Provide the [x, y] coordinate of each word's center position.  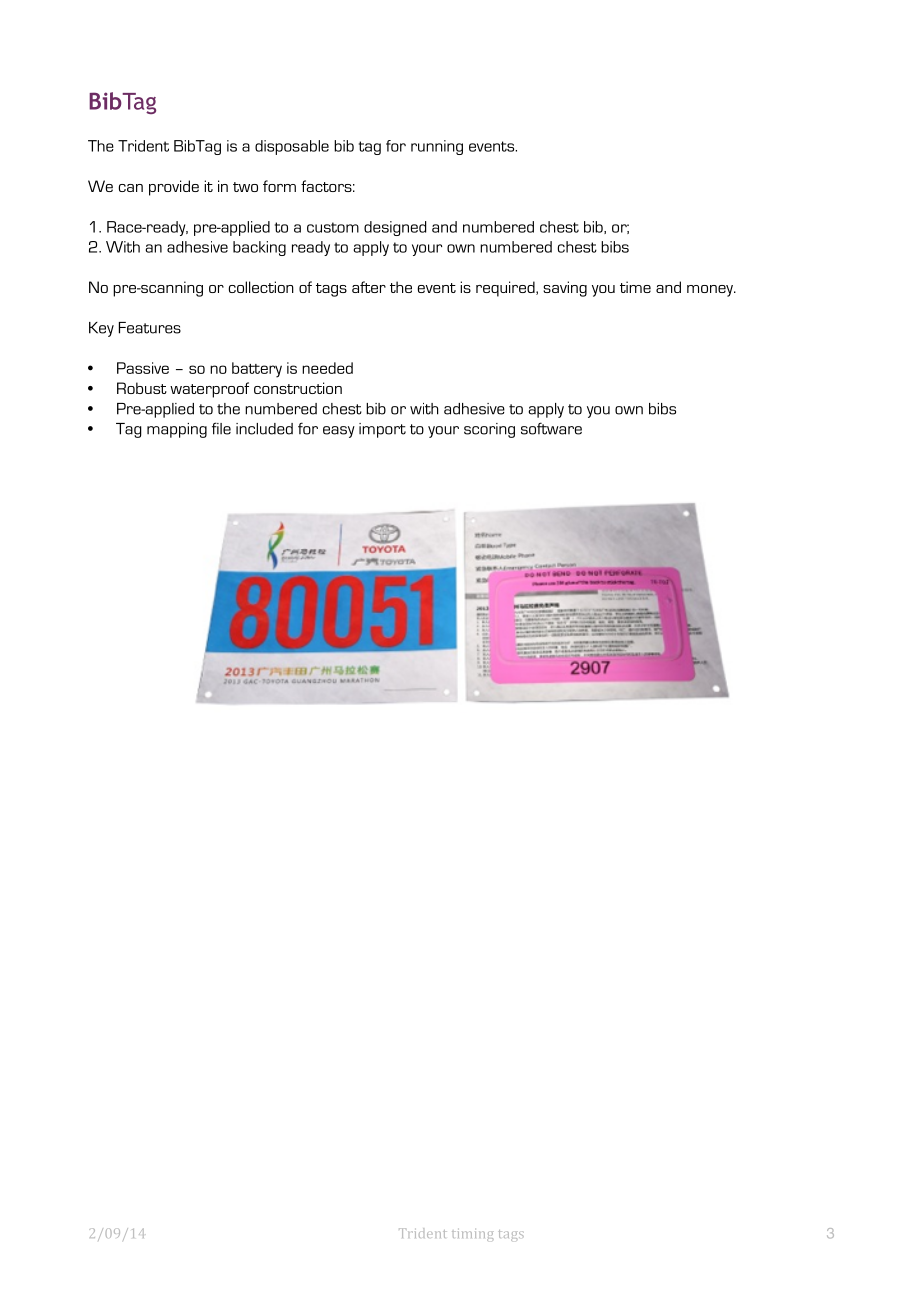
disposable [292, 147]
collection [261, 287]
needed [327, 368]
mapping [177, 430]
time [635, 287]
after [369, 287]
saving [565, 289]
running [437, 147]
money [711, 291]
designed [395, 228]
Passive [143, 368]
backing [259, 248]
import [382, 430]
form [279, 186]
